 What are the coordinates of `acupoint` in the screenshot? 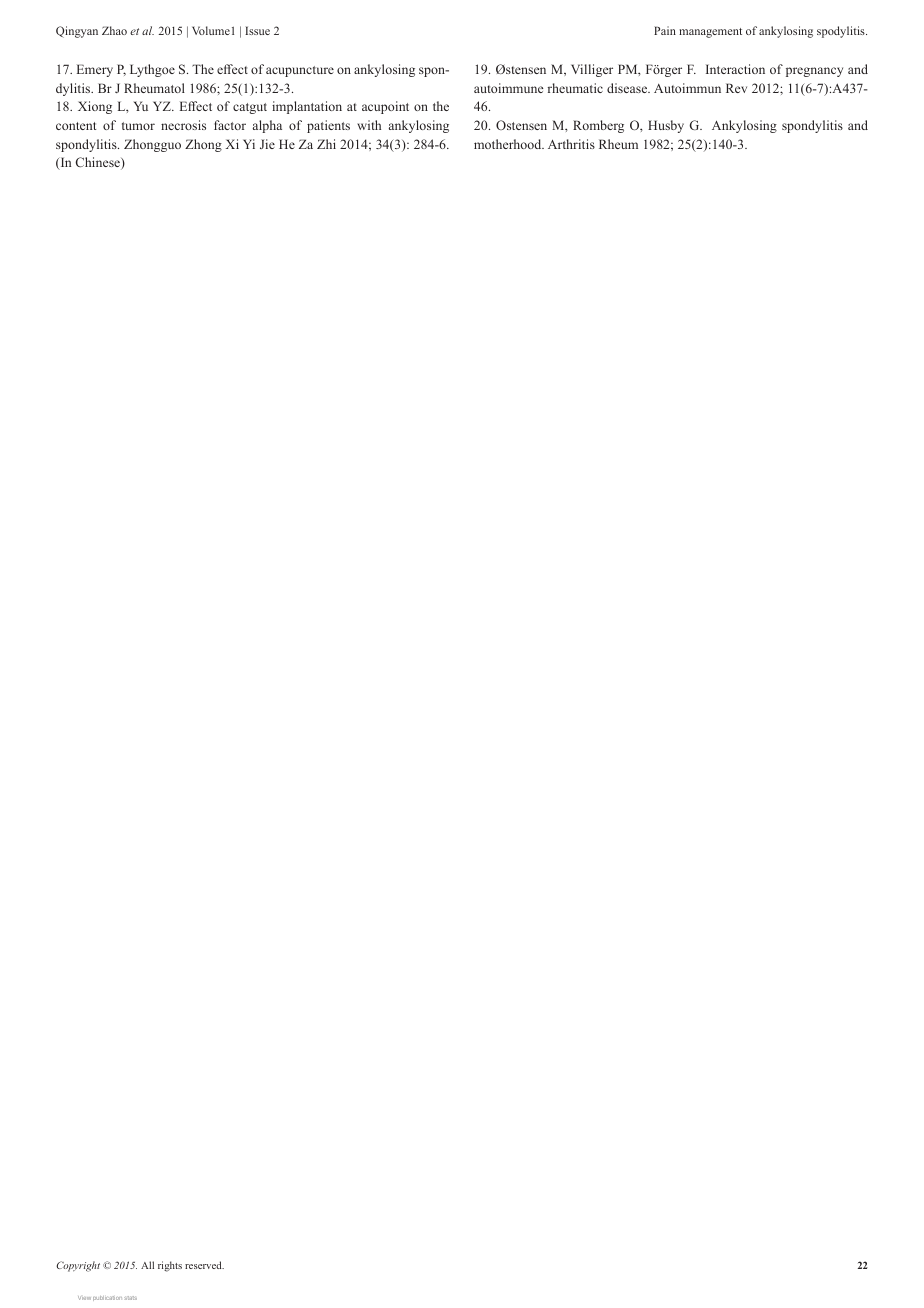 It's located at (385, 107).
